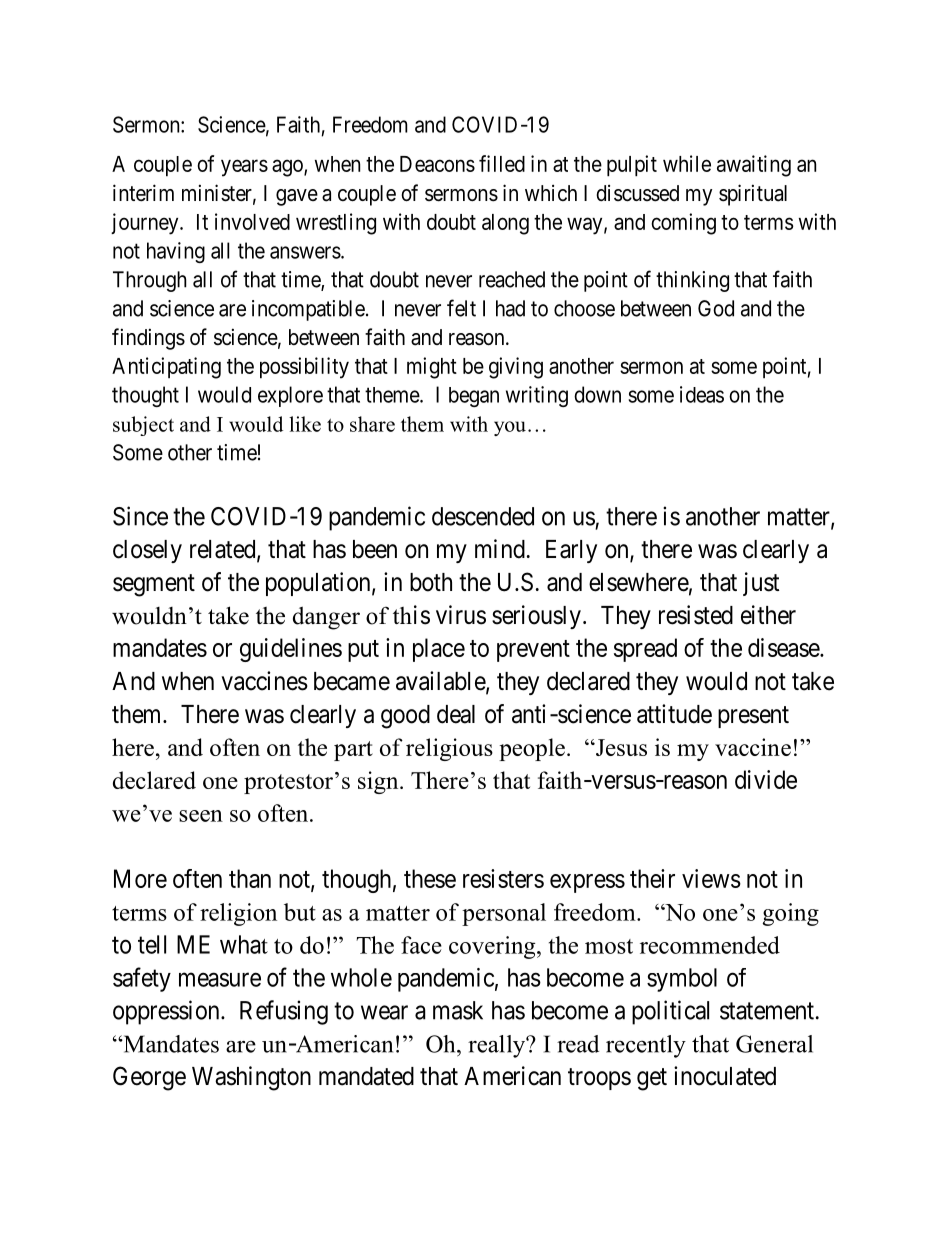  What do you see at coordinates (461, 615) in the image?
I see `virus` at bounding box center [461, 615].
